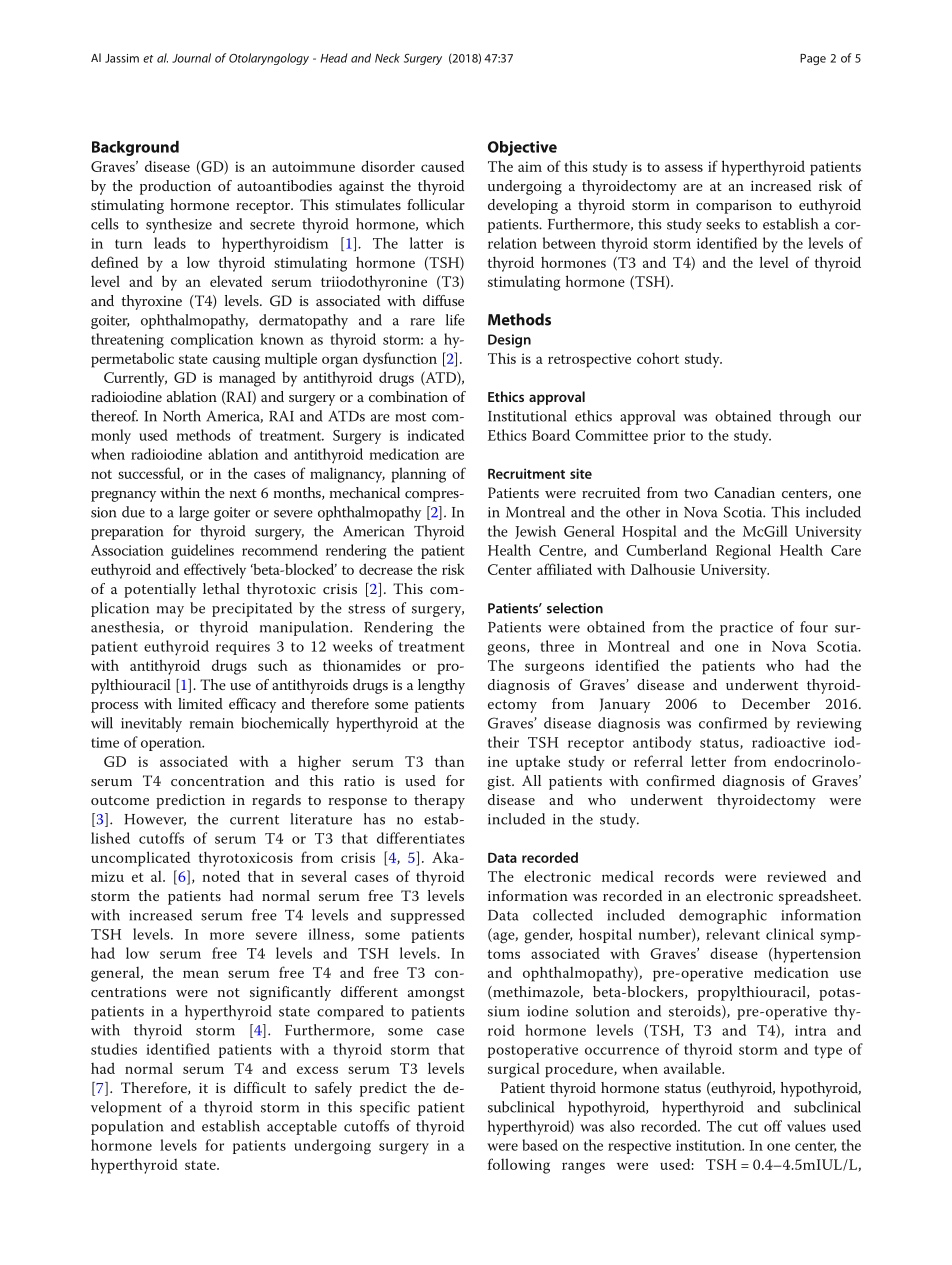 The height and width of the screenshot is (1265, 952). Describe the element at coordinates (160, 590) in the screenshot. I see `potentially` at that location.
